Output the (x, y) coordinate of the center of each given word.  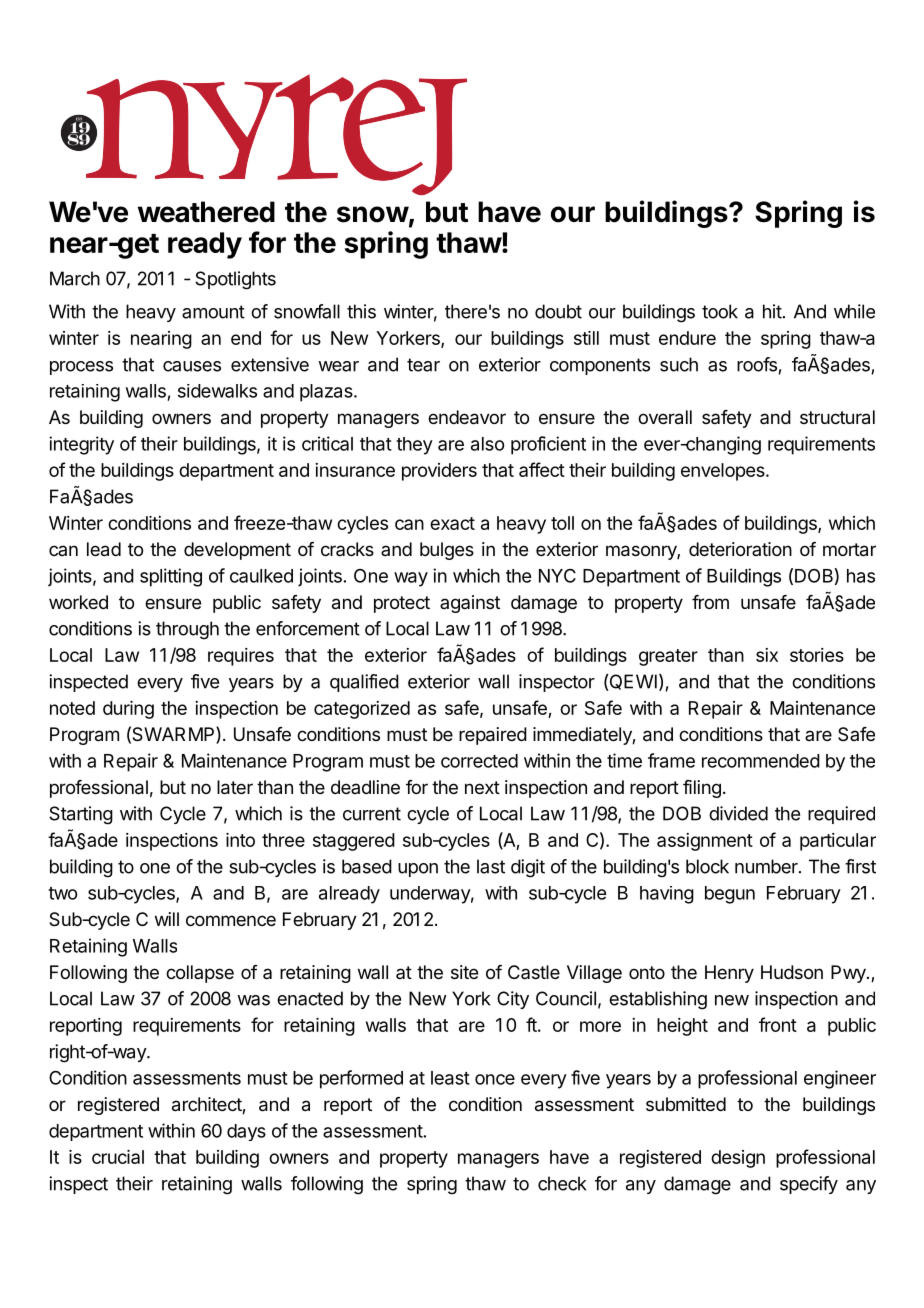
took (720, 311)
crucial (118, 1157)
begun (730, 895)
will (167, 919)
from (710, 602)
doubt (558, 311)
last (491, 866)
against (470, 604)
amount (213, 312)
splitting (171, 577)
